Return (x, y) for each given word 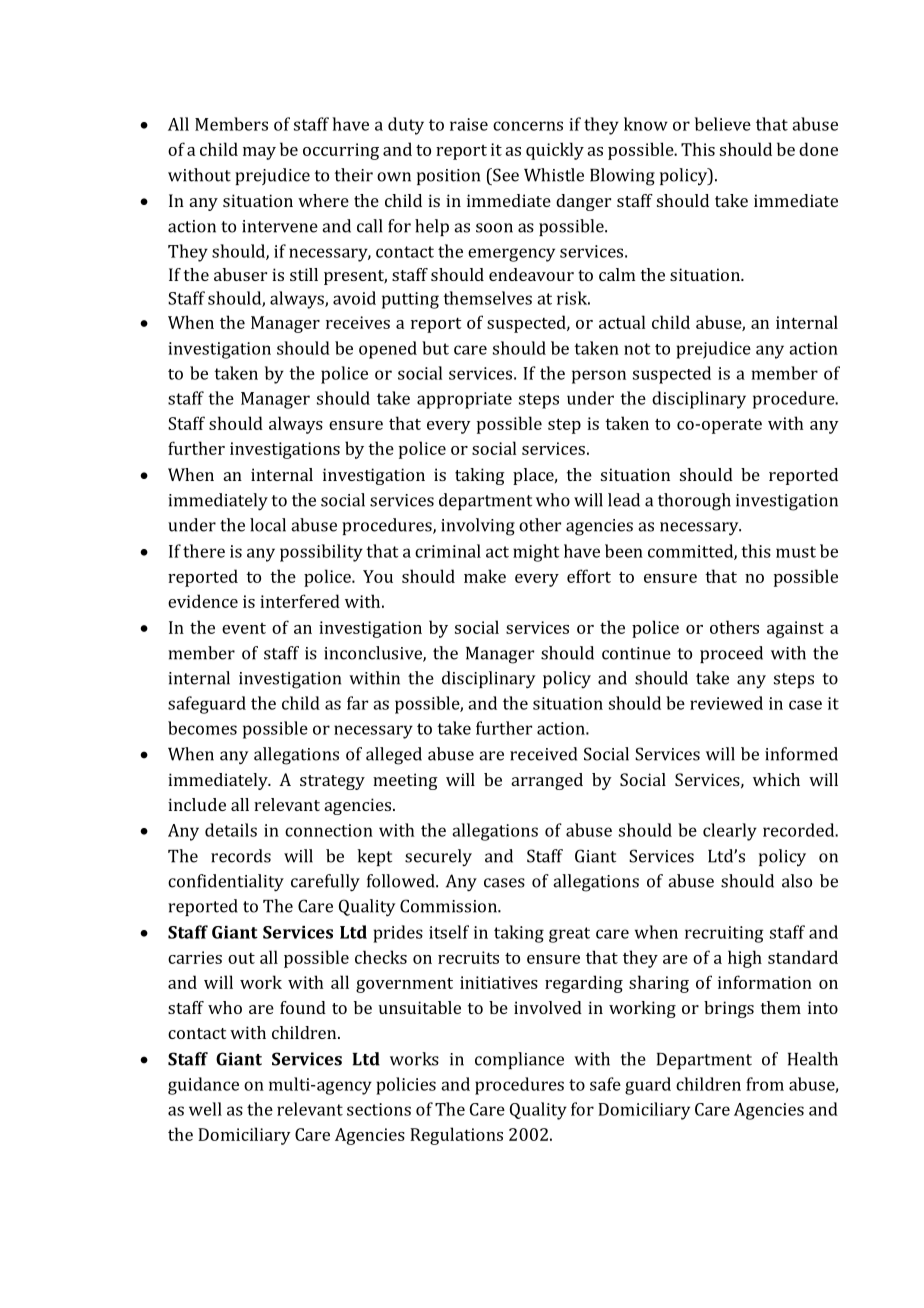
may (259, 153)
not (637, 349)
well (205, 1109)
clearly (730, 832)
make (485, 576)
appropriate (464, 400)
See (505, 175)
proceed (731, 654)
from (765, 1084)
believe (723, 124)
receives (358, 322)
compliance (519, 1060)
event (244, 628)
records (241, 856)
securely (438, 858)
